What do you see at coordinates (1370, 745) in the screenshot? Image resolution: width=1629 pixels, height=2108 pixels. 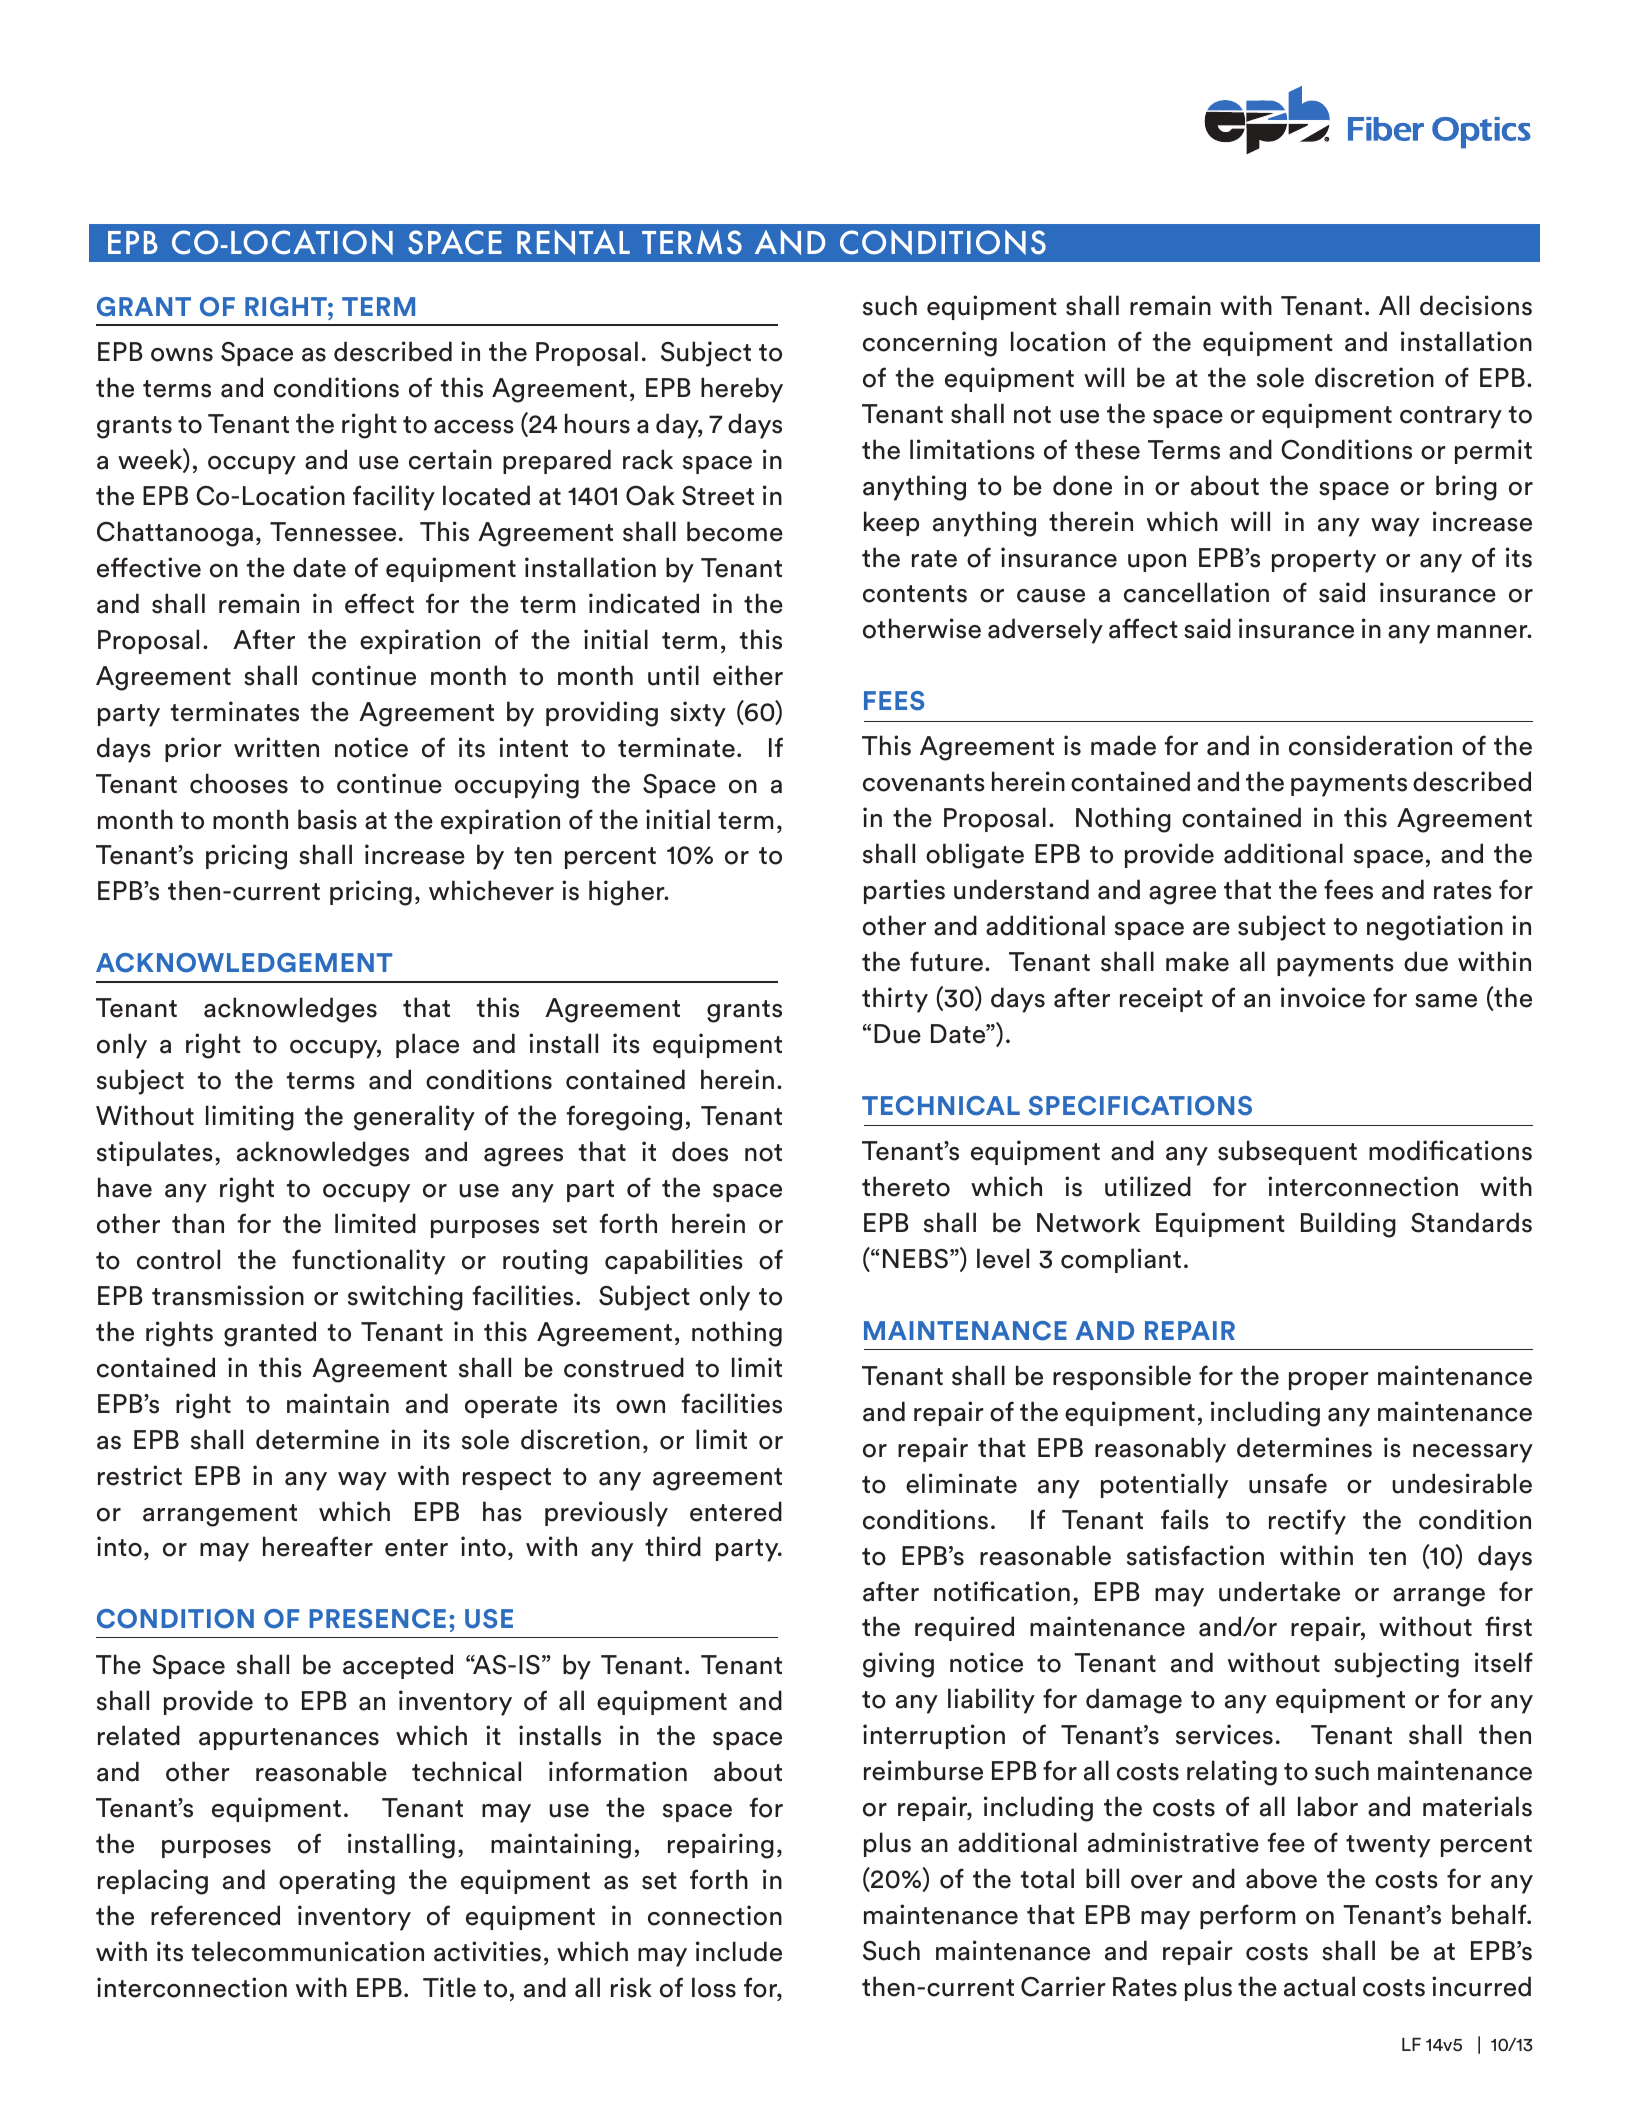 I see `consideration` at bounding box center [1370, 745].
